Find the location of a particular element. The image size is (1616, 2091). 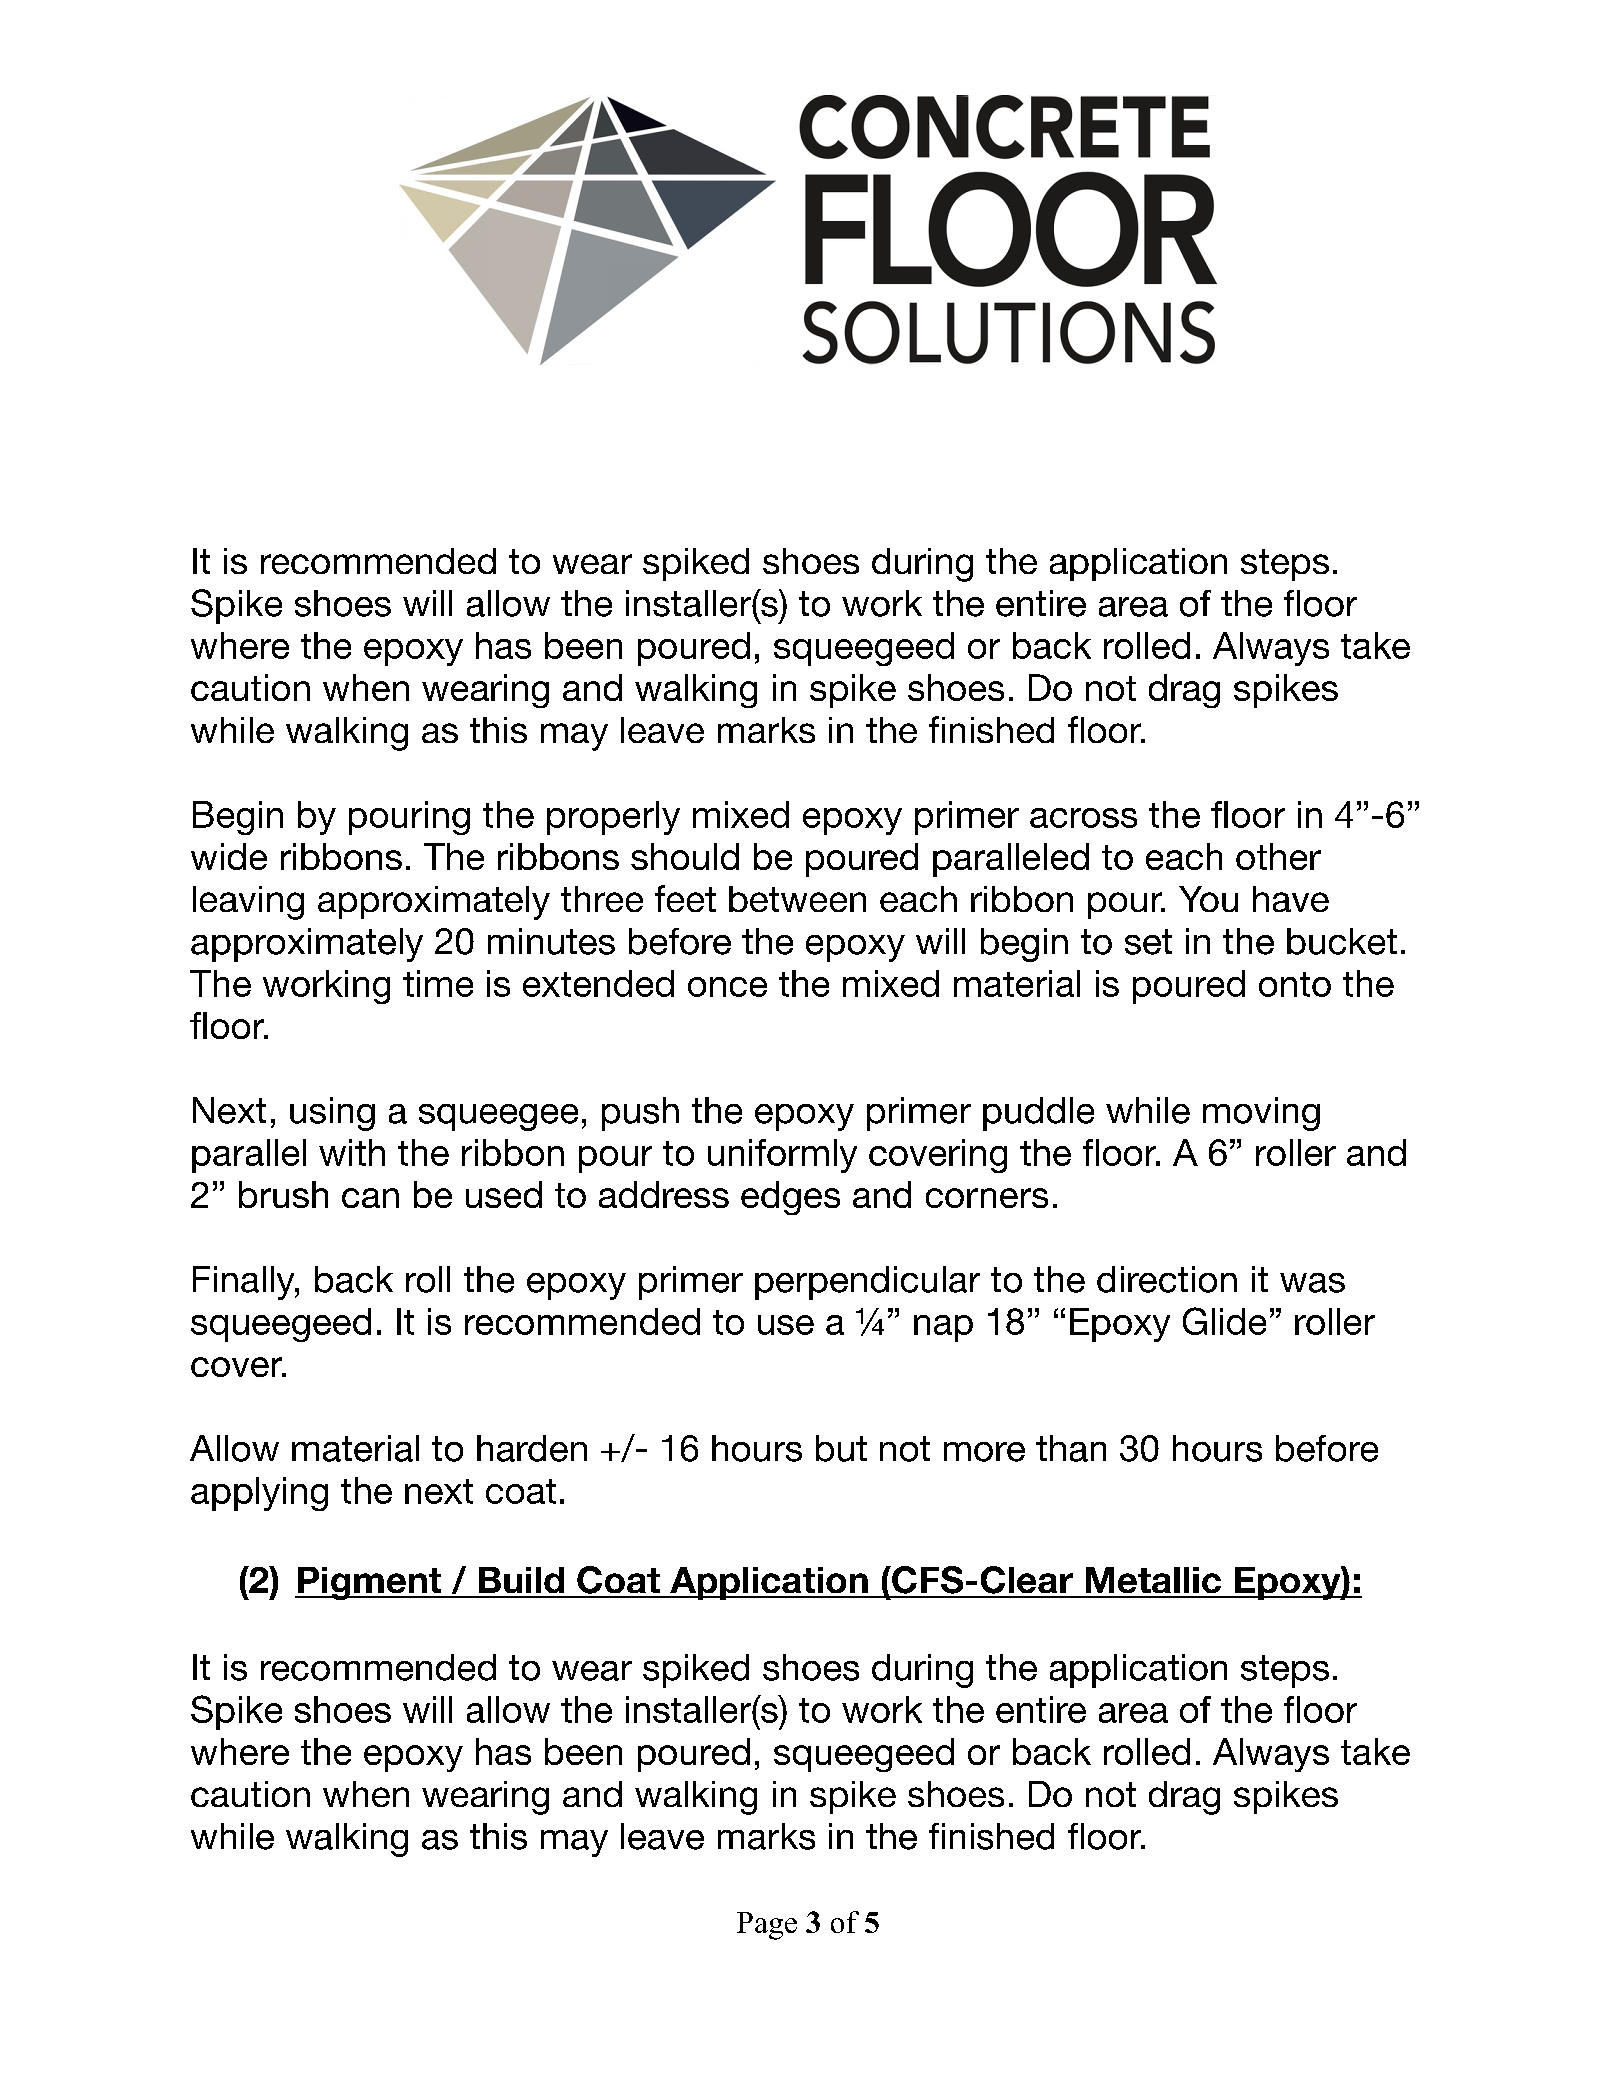

wide is located at coordinates (229, 856).
